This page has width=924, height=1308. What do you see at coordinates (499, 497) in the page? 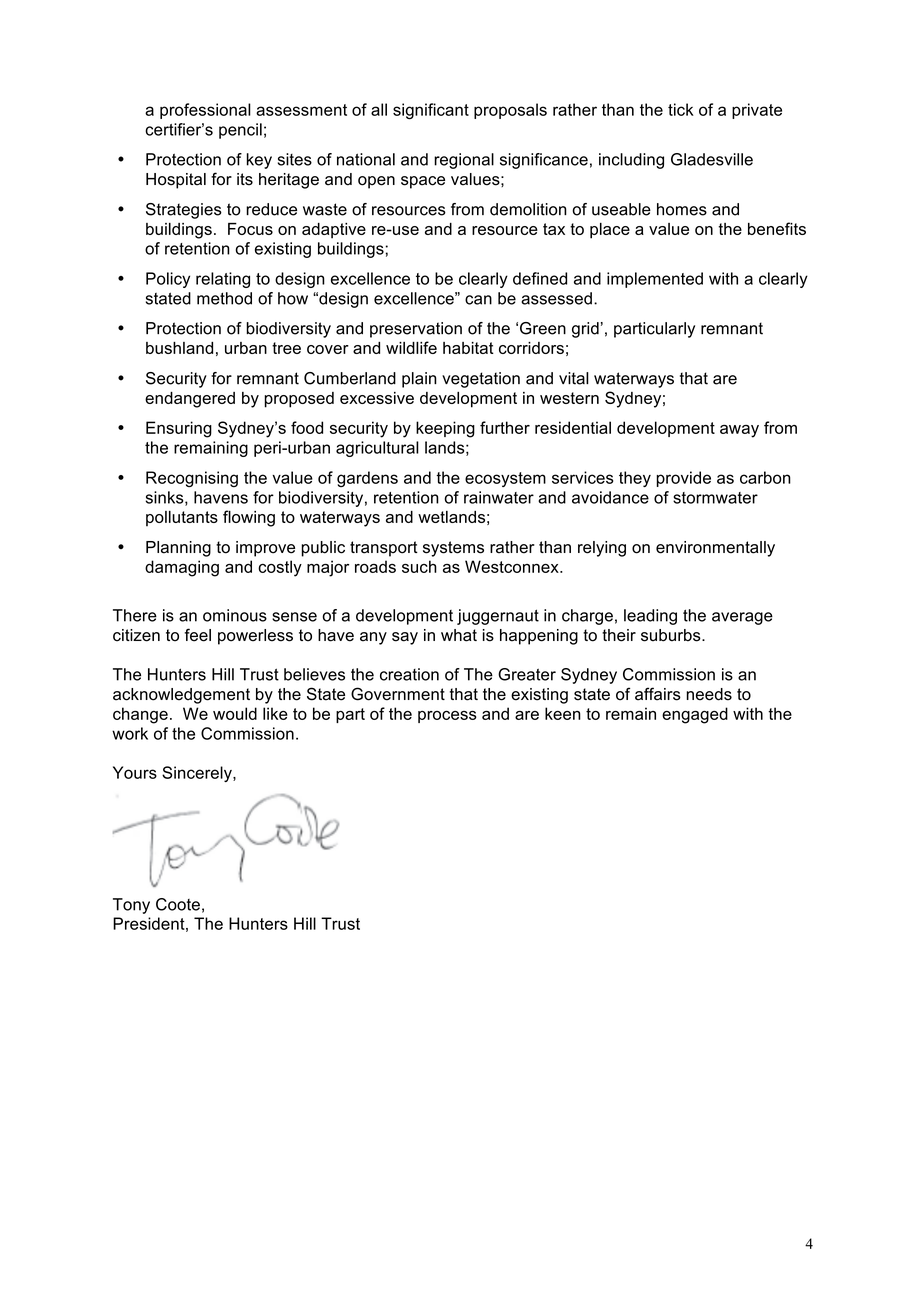
I see `rainwater` at bounding box center [499, 497].
